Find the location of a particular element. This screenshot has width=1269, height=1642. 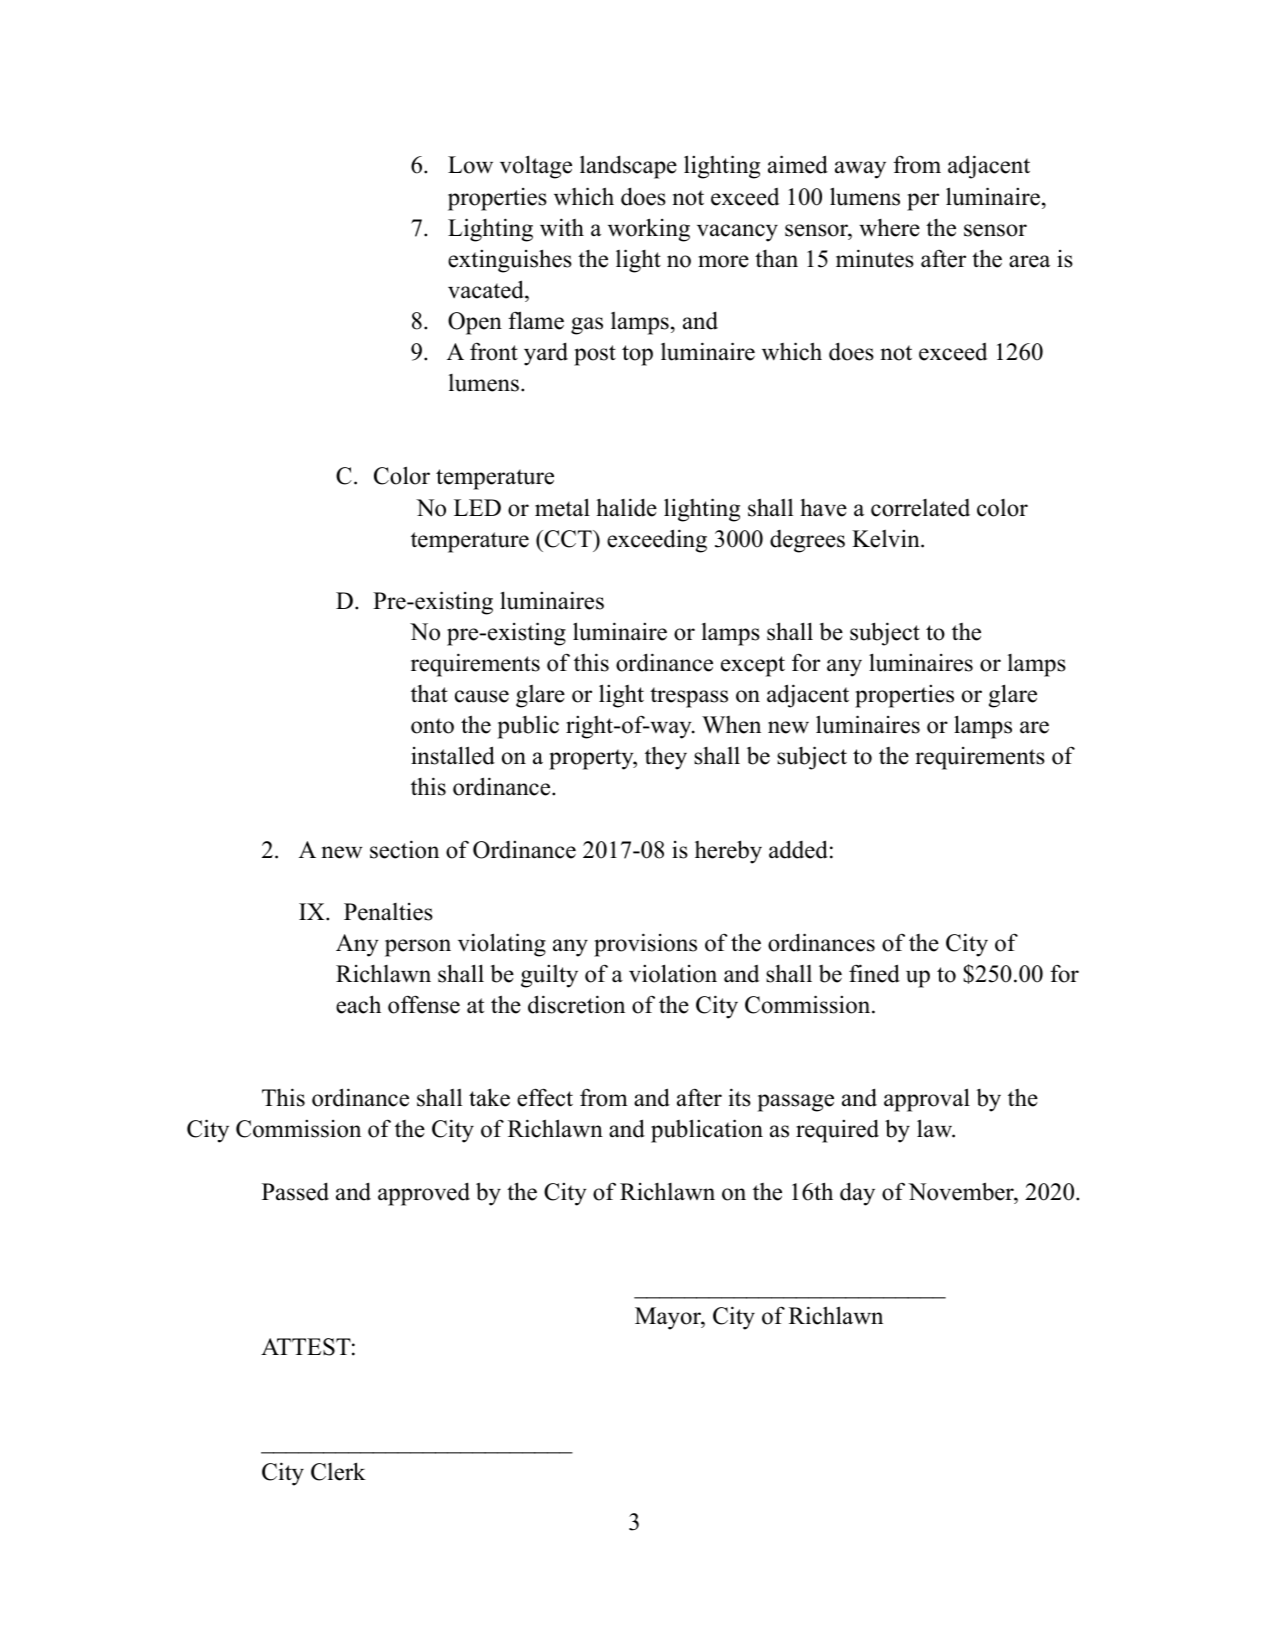

fined is located at coordinates (874, 973).
